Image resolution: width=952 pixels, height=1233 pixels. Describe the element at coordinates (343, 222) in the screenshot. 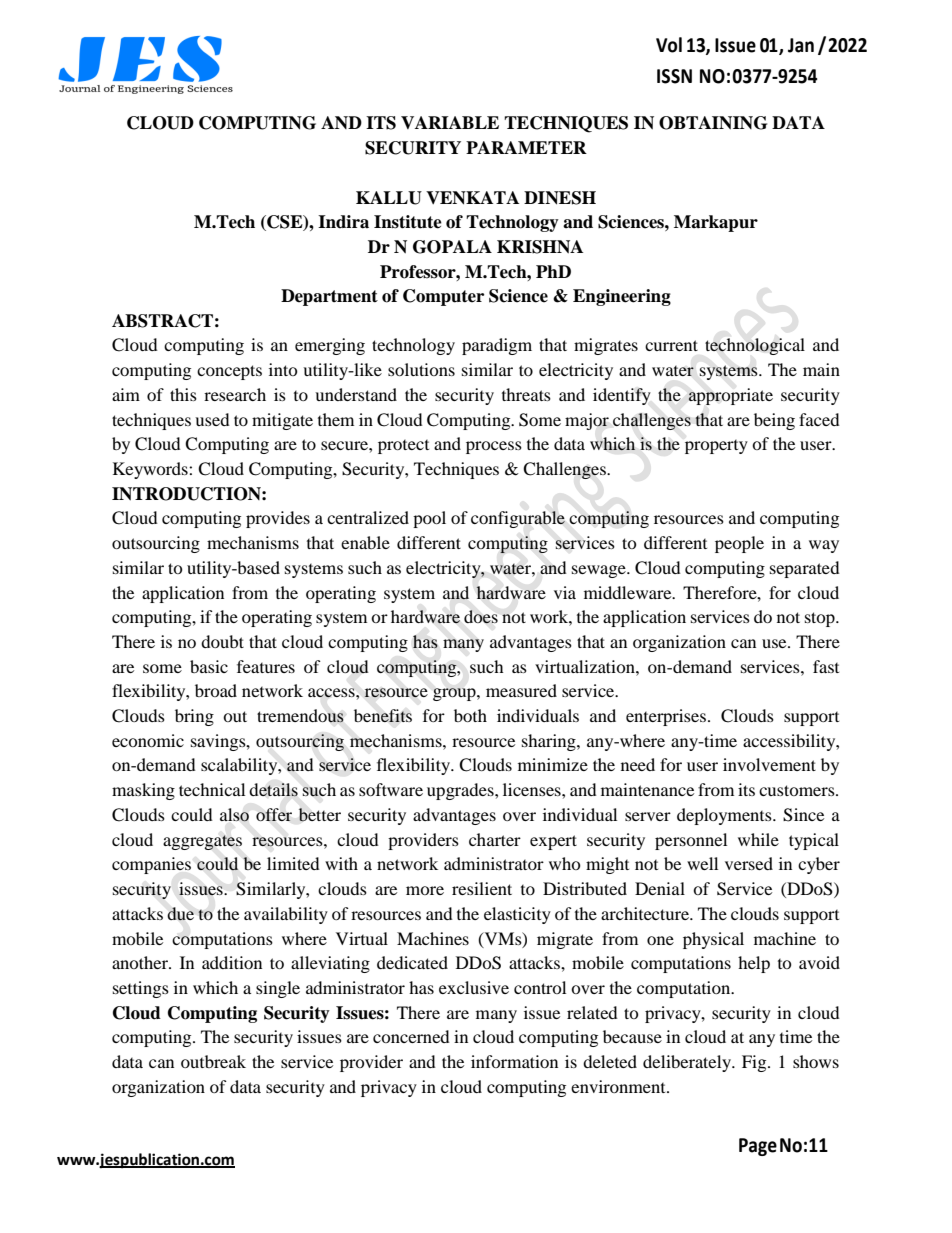

I see `Indira` at that location.
